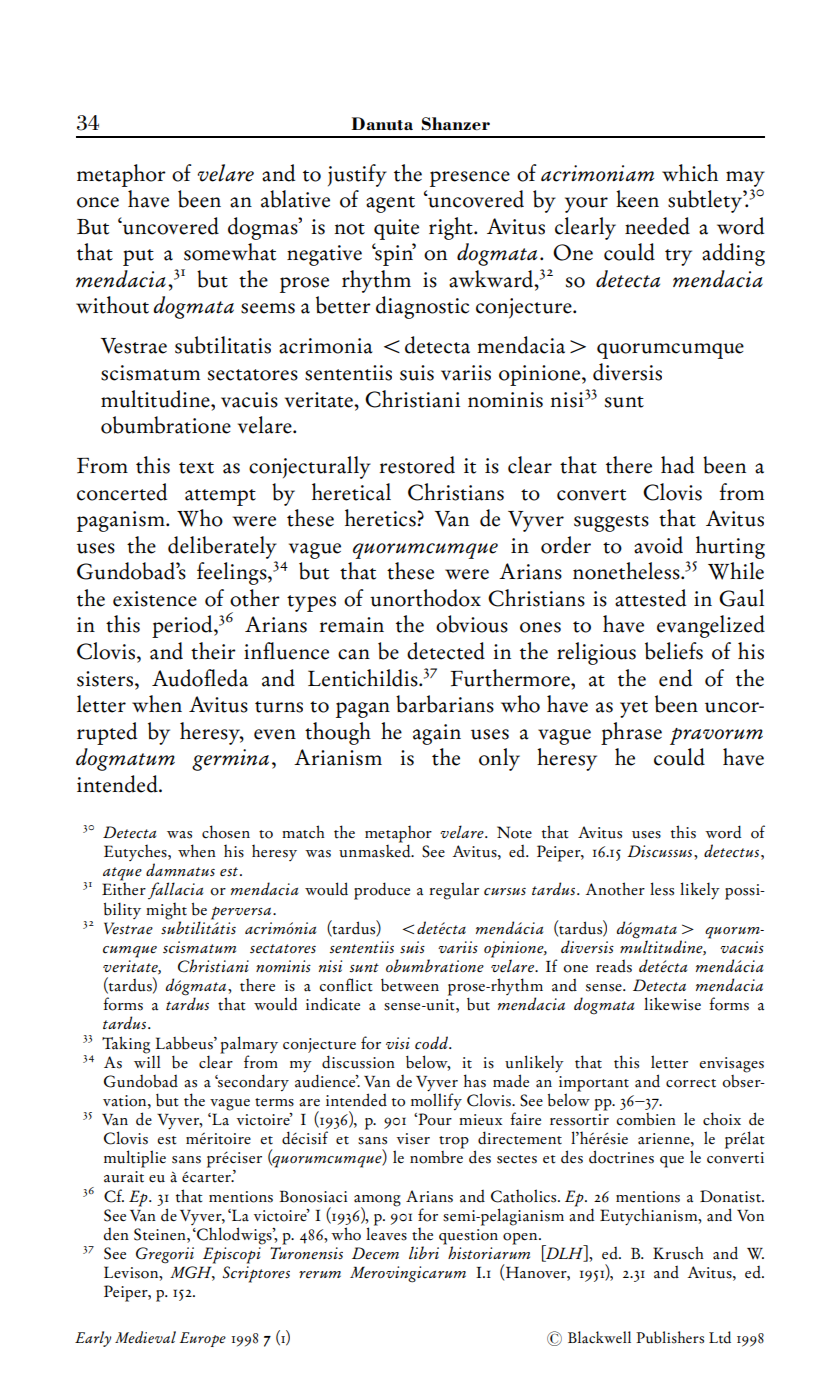 The width and height of the image is (840, 1400). Describe the element at coordinates (437, 734) in the image. I see `again` at that location.
